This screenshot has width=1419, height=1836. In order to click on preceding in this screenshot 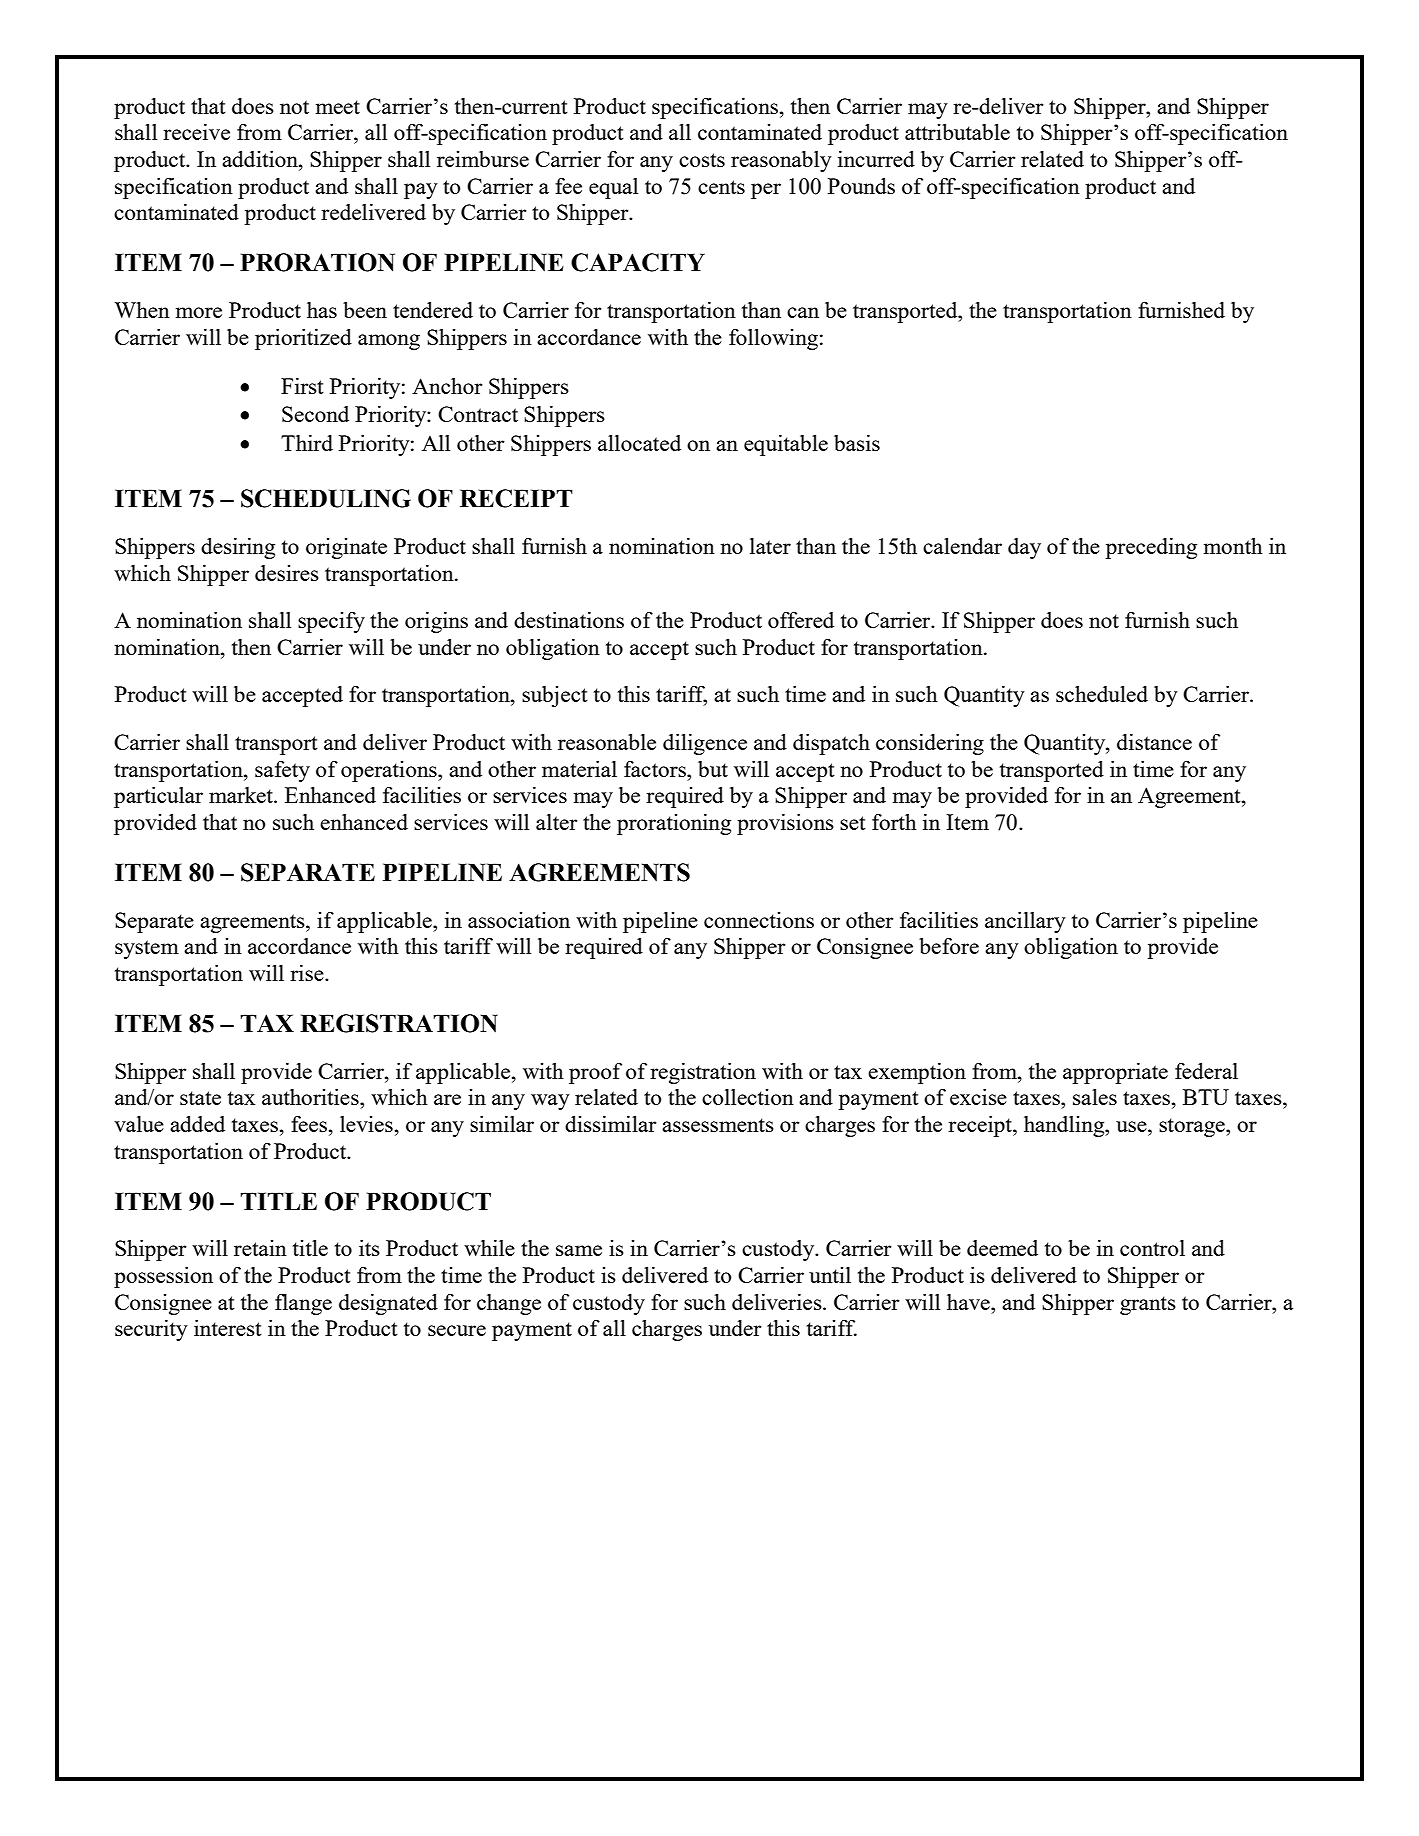, I will do `click(1151, 548)`.
